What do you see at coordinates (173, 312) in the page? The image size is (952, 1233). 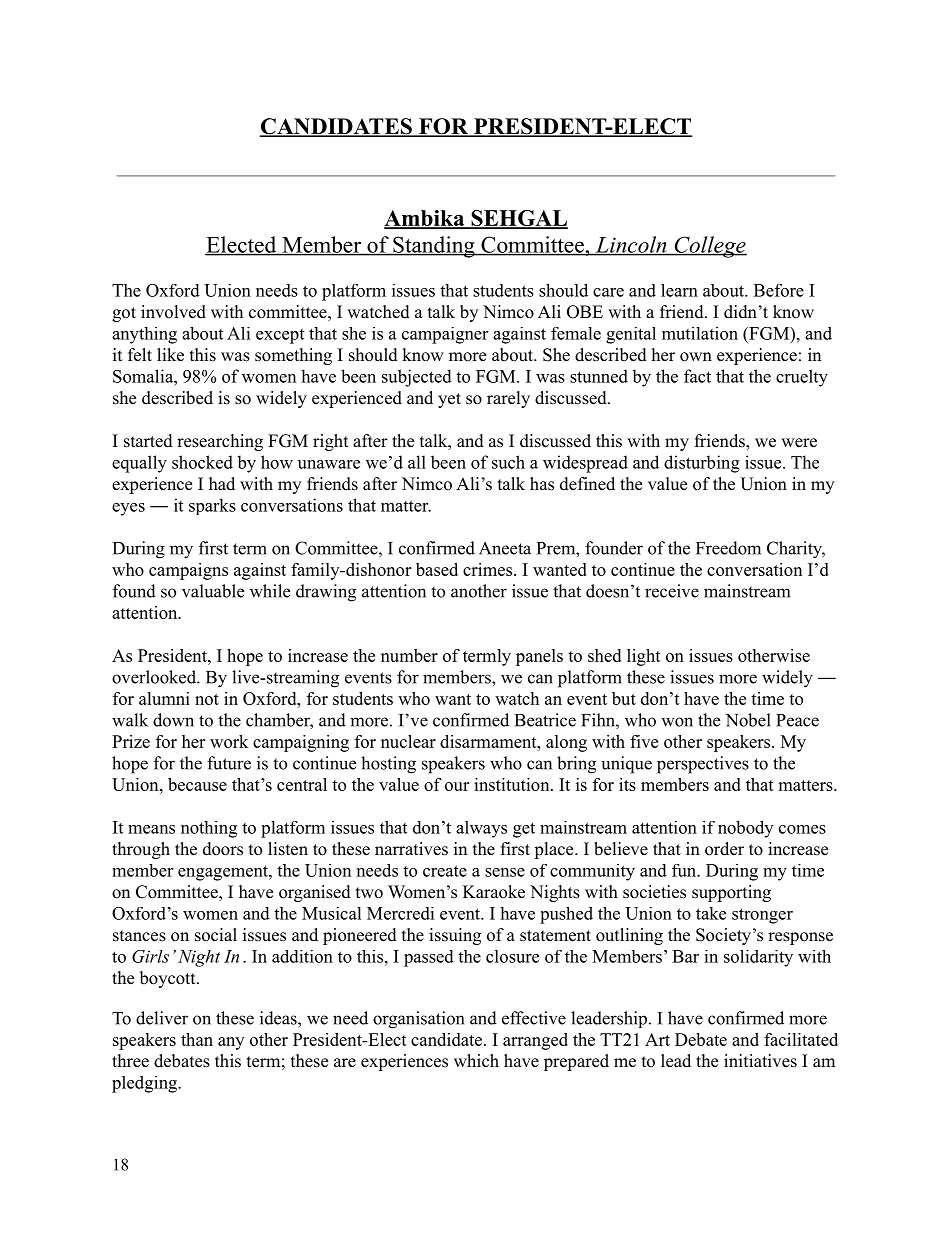 I see `involved` at bounding box center [173, 312].
